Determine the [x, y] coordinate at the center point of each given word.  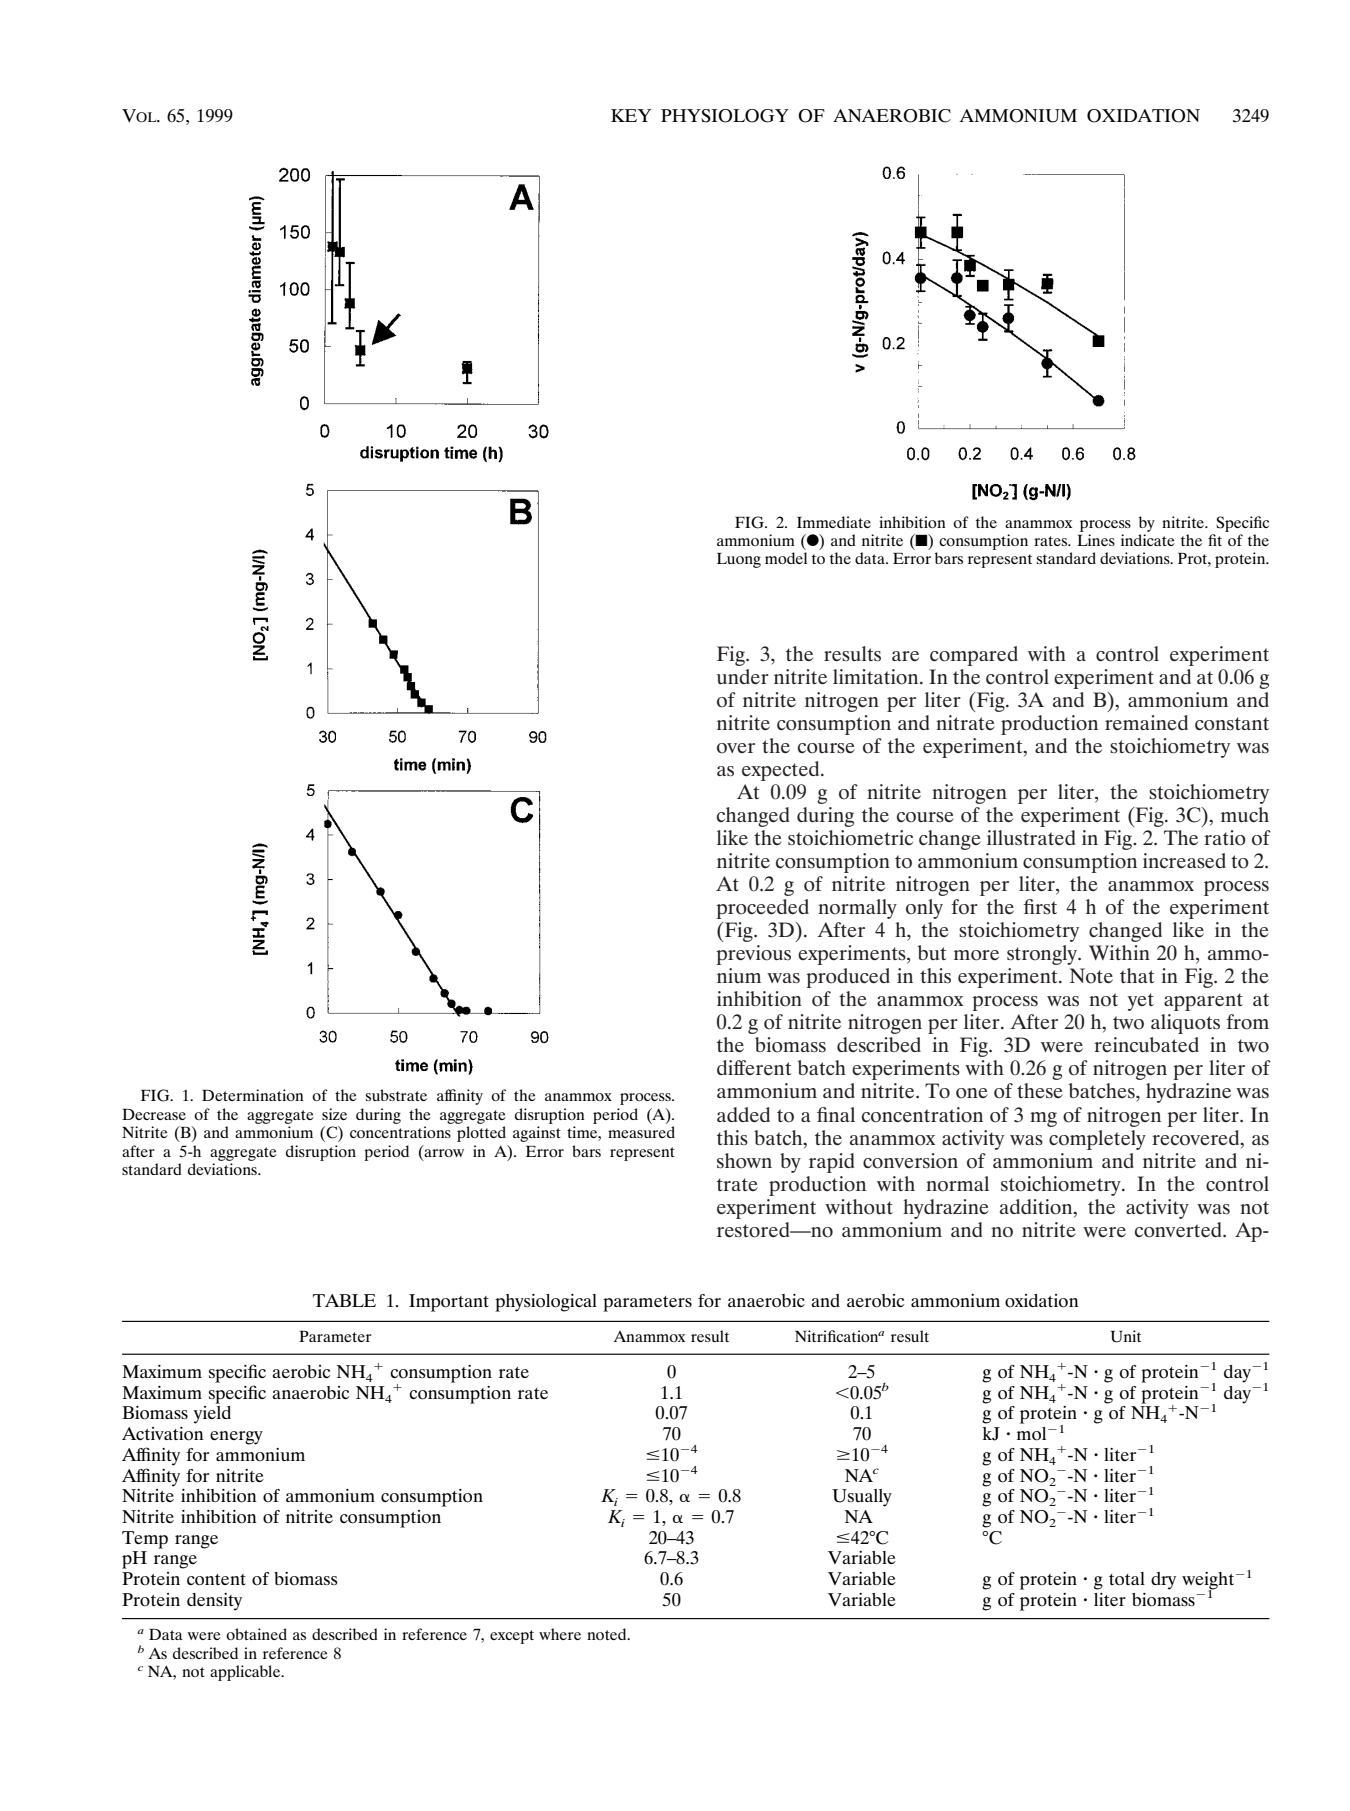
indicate [1148, 540]
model [786, 558]
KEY [631, 115]
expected [782, 771]
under [743, 677]
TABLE [344, 1300]
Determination [253, 1095]
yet [1140, 1002]
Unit [1126, 1336]
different [754, 1067]
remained [1146, 722]
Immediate [834, 522]
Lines [1096, 540]
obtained [256, 1634]
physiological [546, 1303]
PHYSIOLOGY [725, 116]
